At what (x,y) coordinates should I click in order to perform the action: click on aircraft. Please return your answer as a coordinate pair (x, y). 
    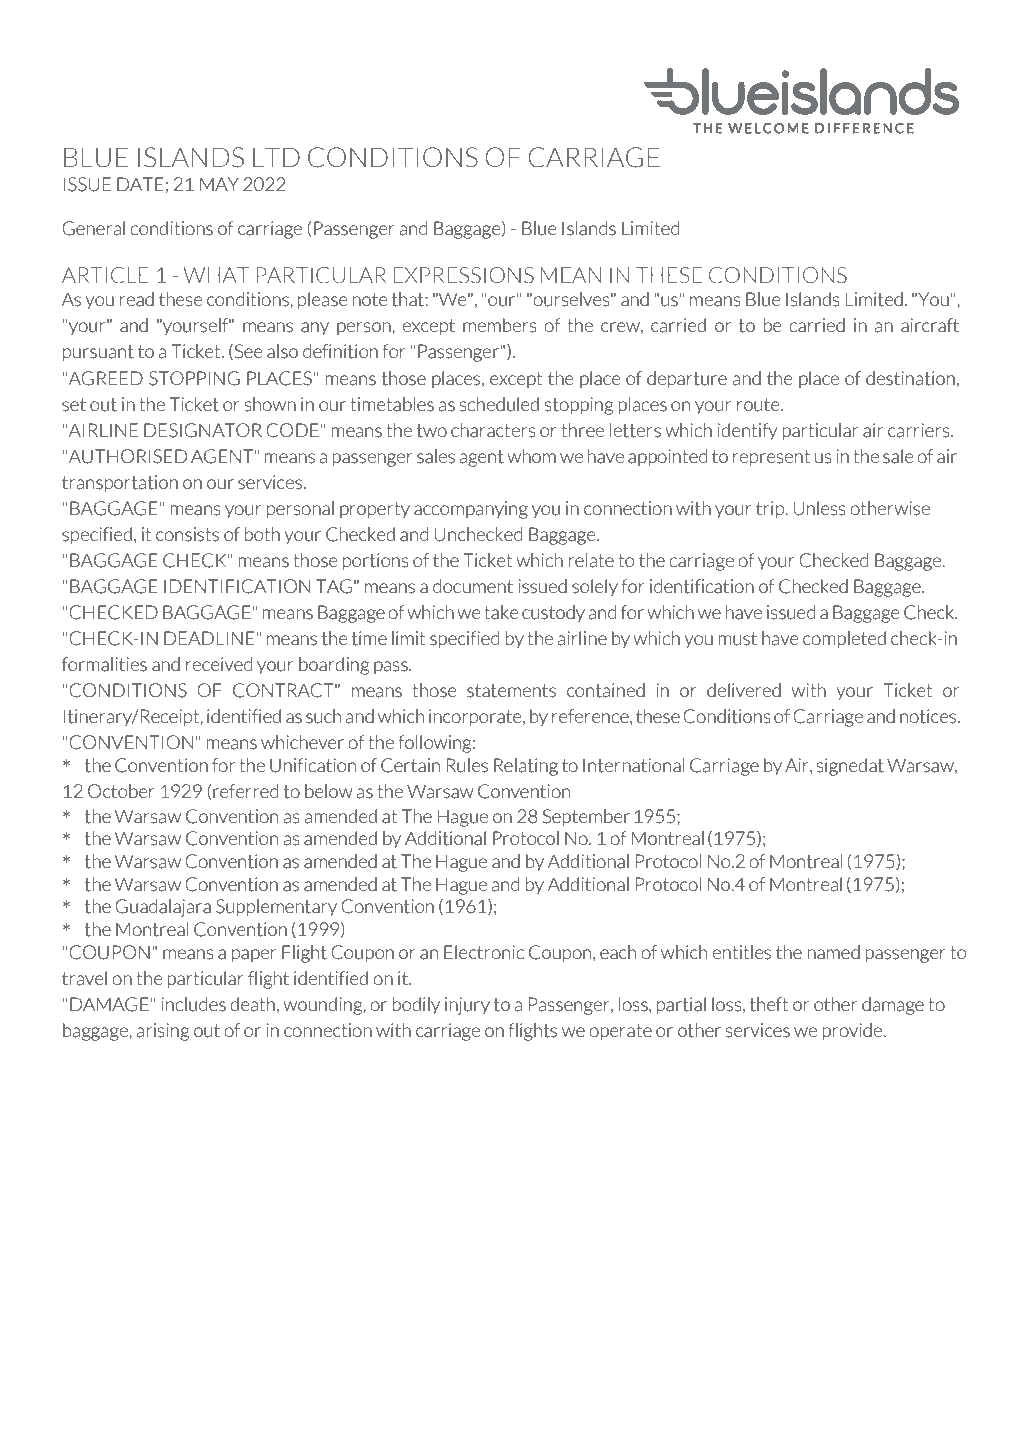
    Looking at the image, I should click on (930, 325).
